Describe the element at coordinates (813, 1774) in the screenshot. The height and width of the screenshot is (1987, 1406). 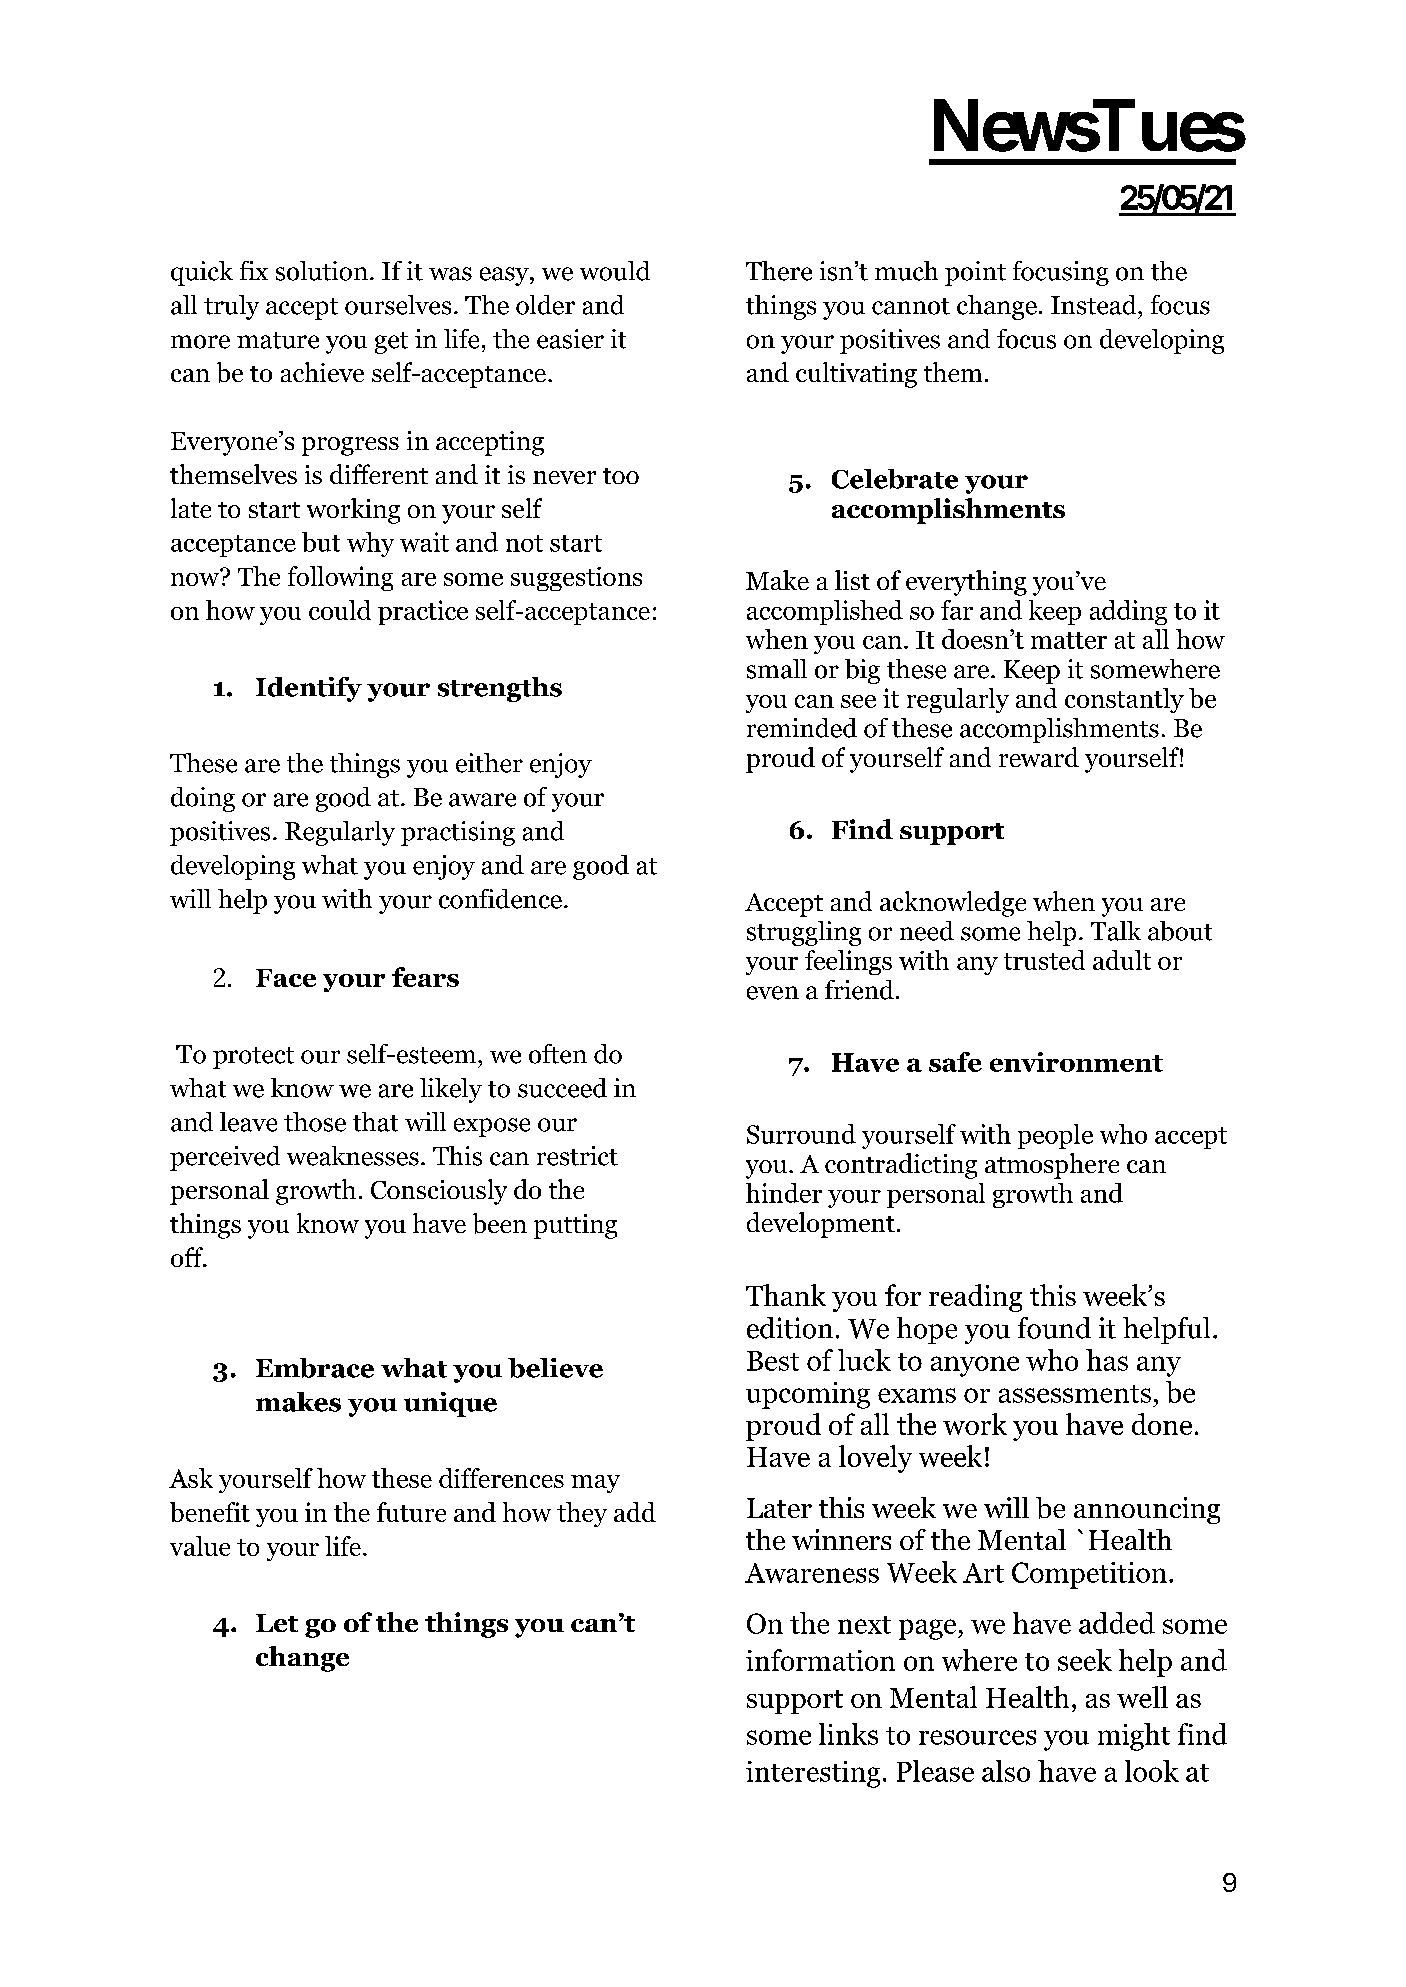
I see `interesting` at that location.
